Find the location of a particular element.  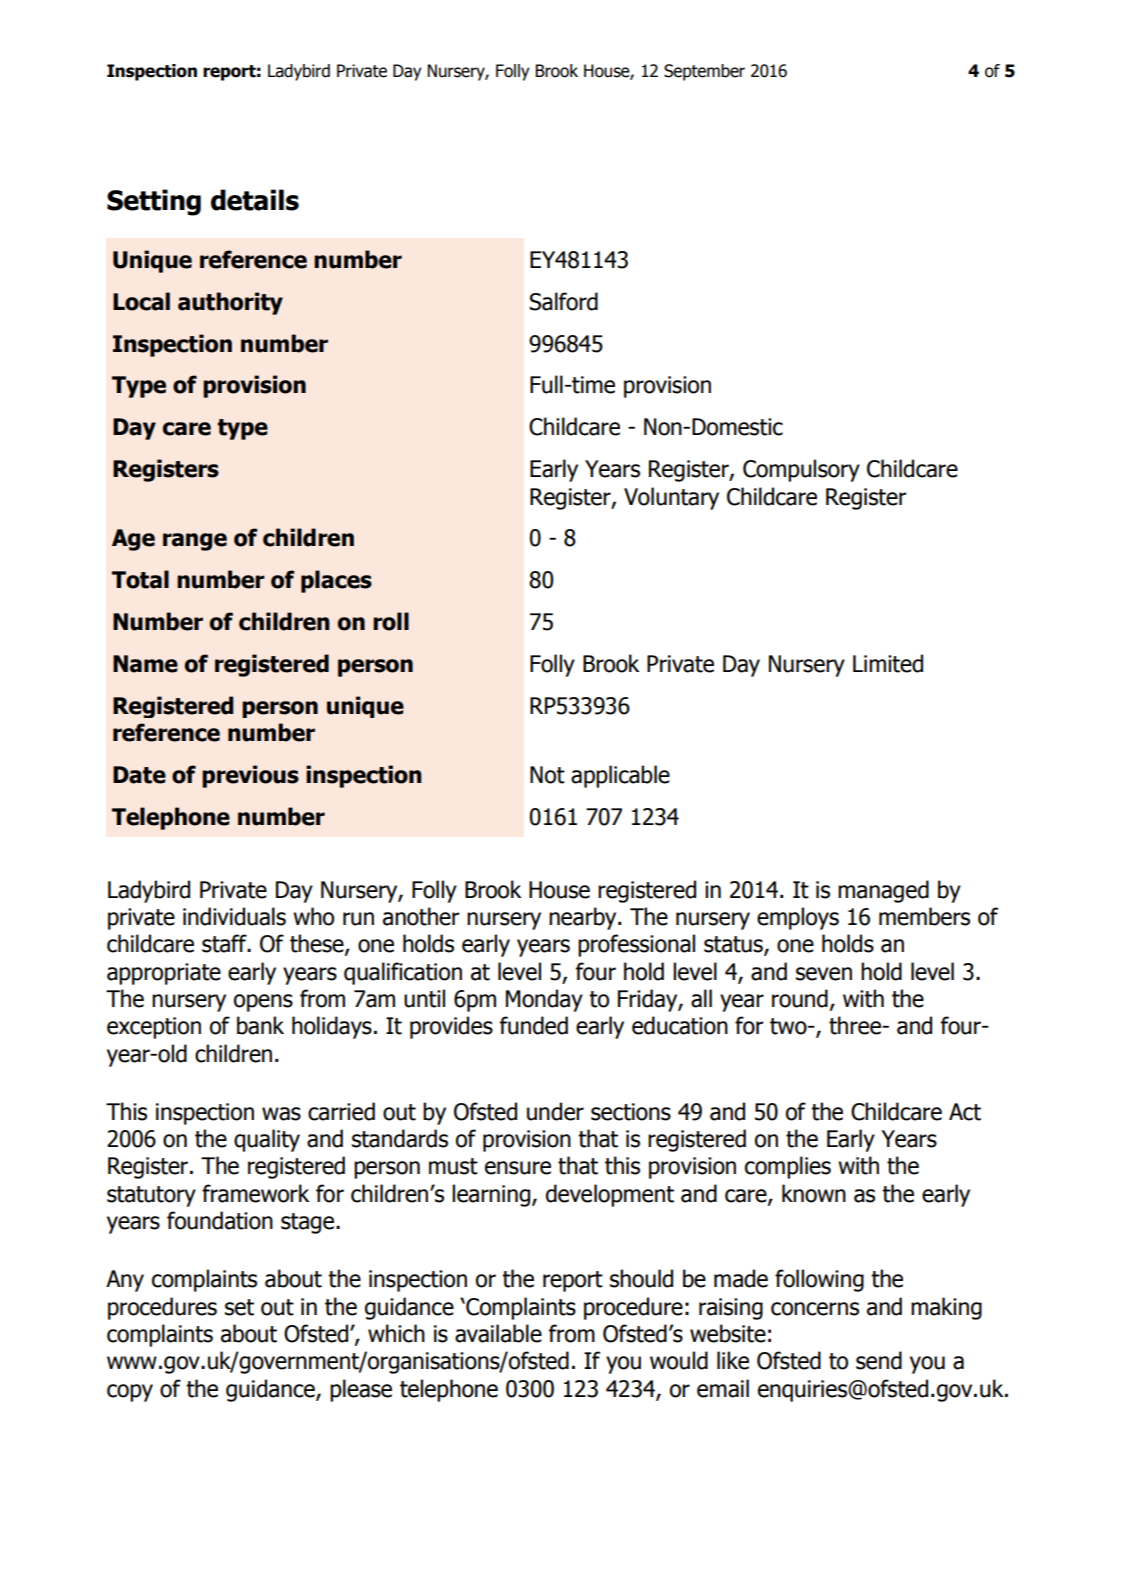

applicable is located at coordinates (620, 776).
